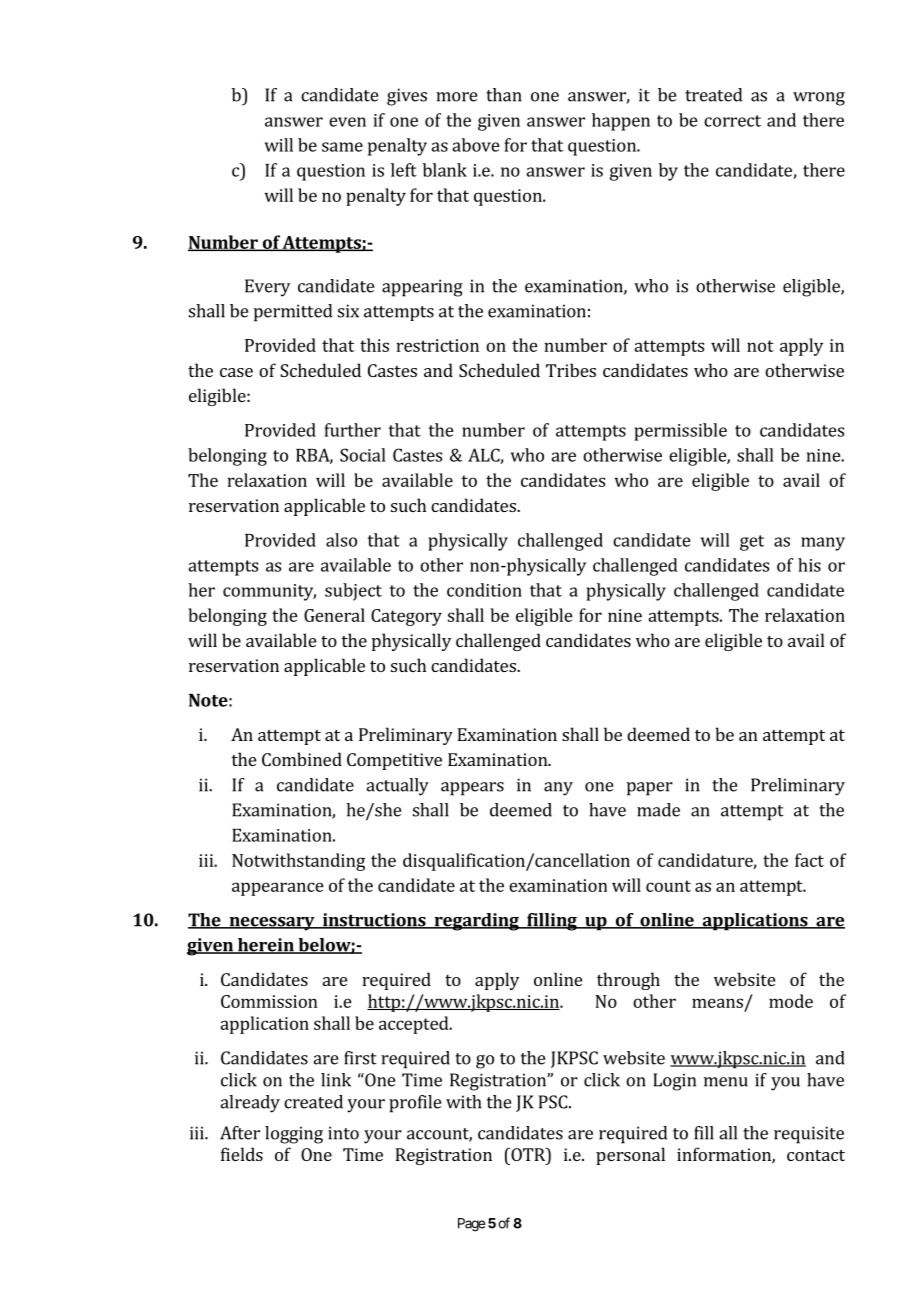 This screenshot has width=924, height=1308. Describe the element at coordinates (504, 95) in the screenshot. I see `than` at that location.
